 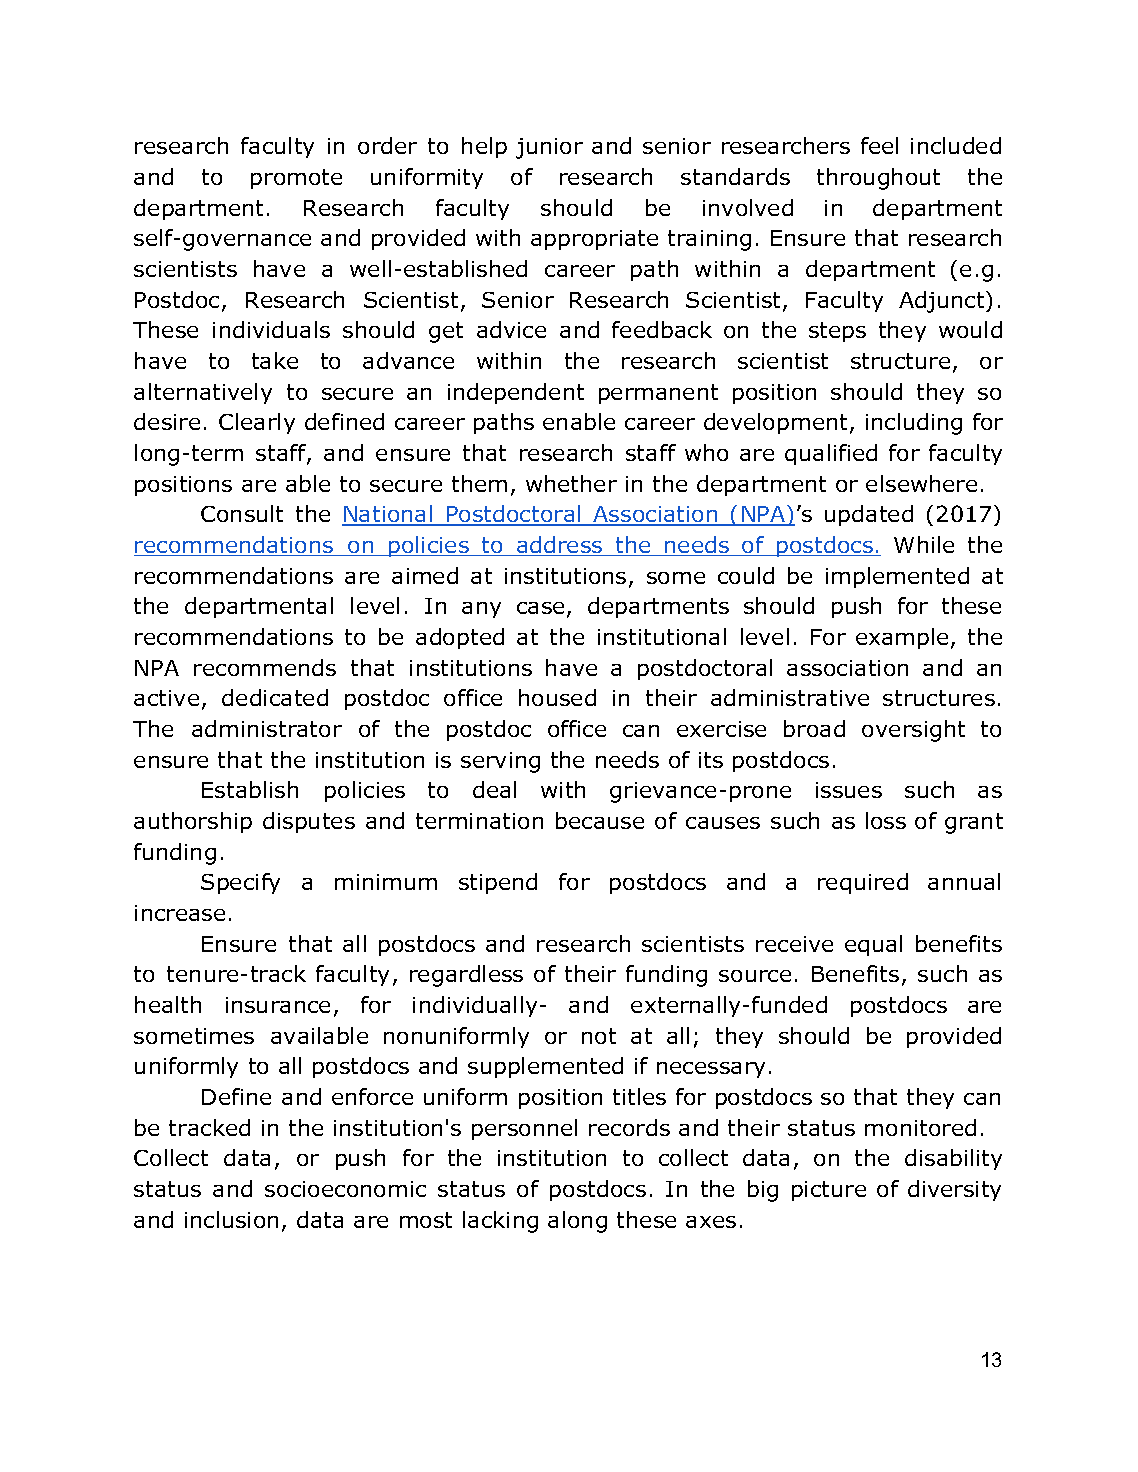 What do you see at coordinates (557, 697) in the screenshot?
I see `housed` at bounding box center [557, 697].
